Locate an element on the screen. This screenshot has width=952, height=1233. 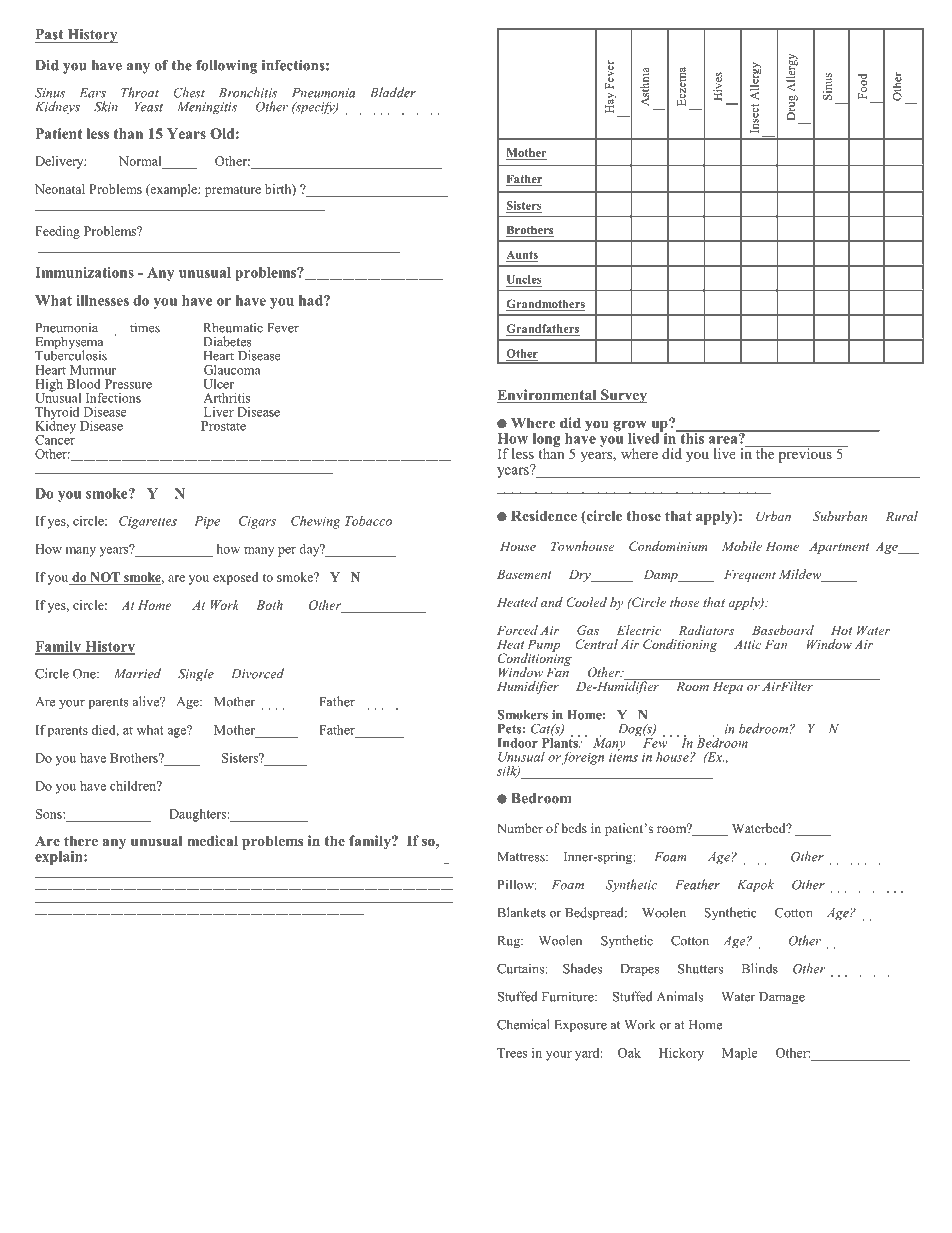
Uncles is located at coordinates (524, 279).
